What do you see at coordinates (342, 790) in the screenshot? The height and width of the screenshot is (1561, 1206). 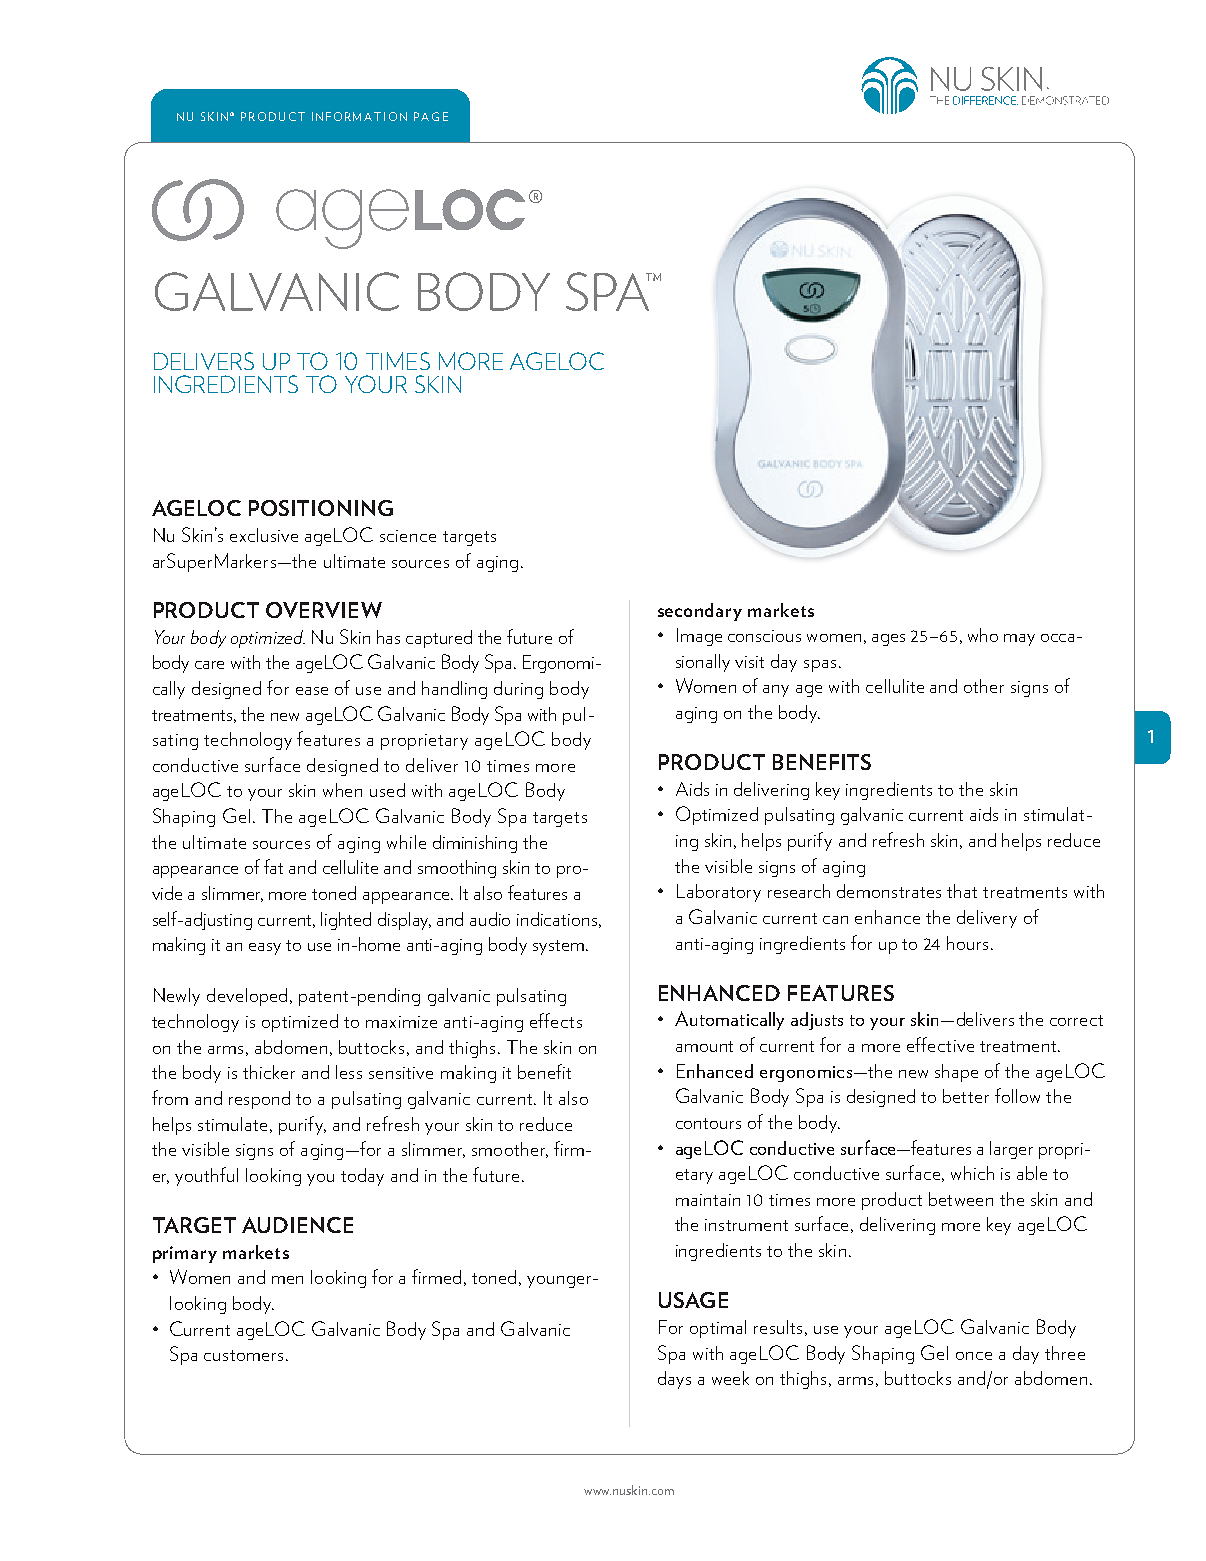 I see `when` at bounding box center [342, 790].
